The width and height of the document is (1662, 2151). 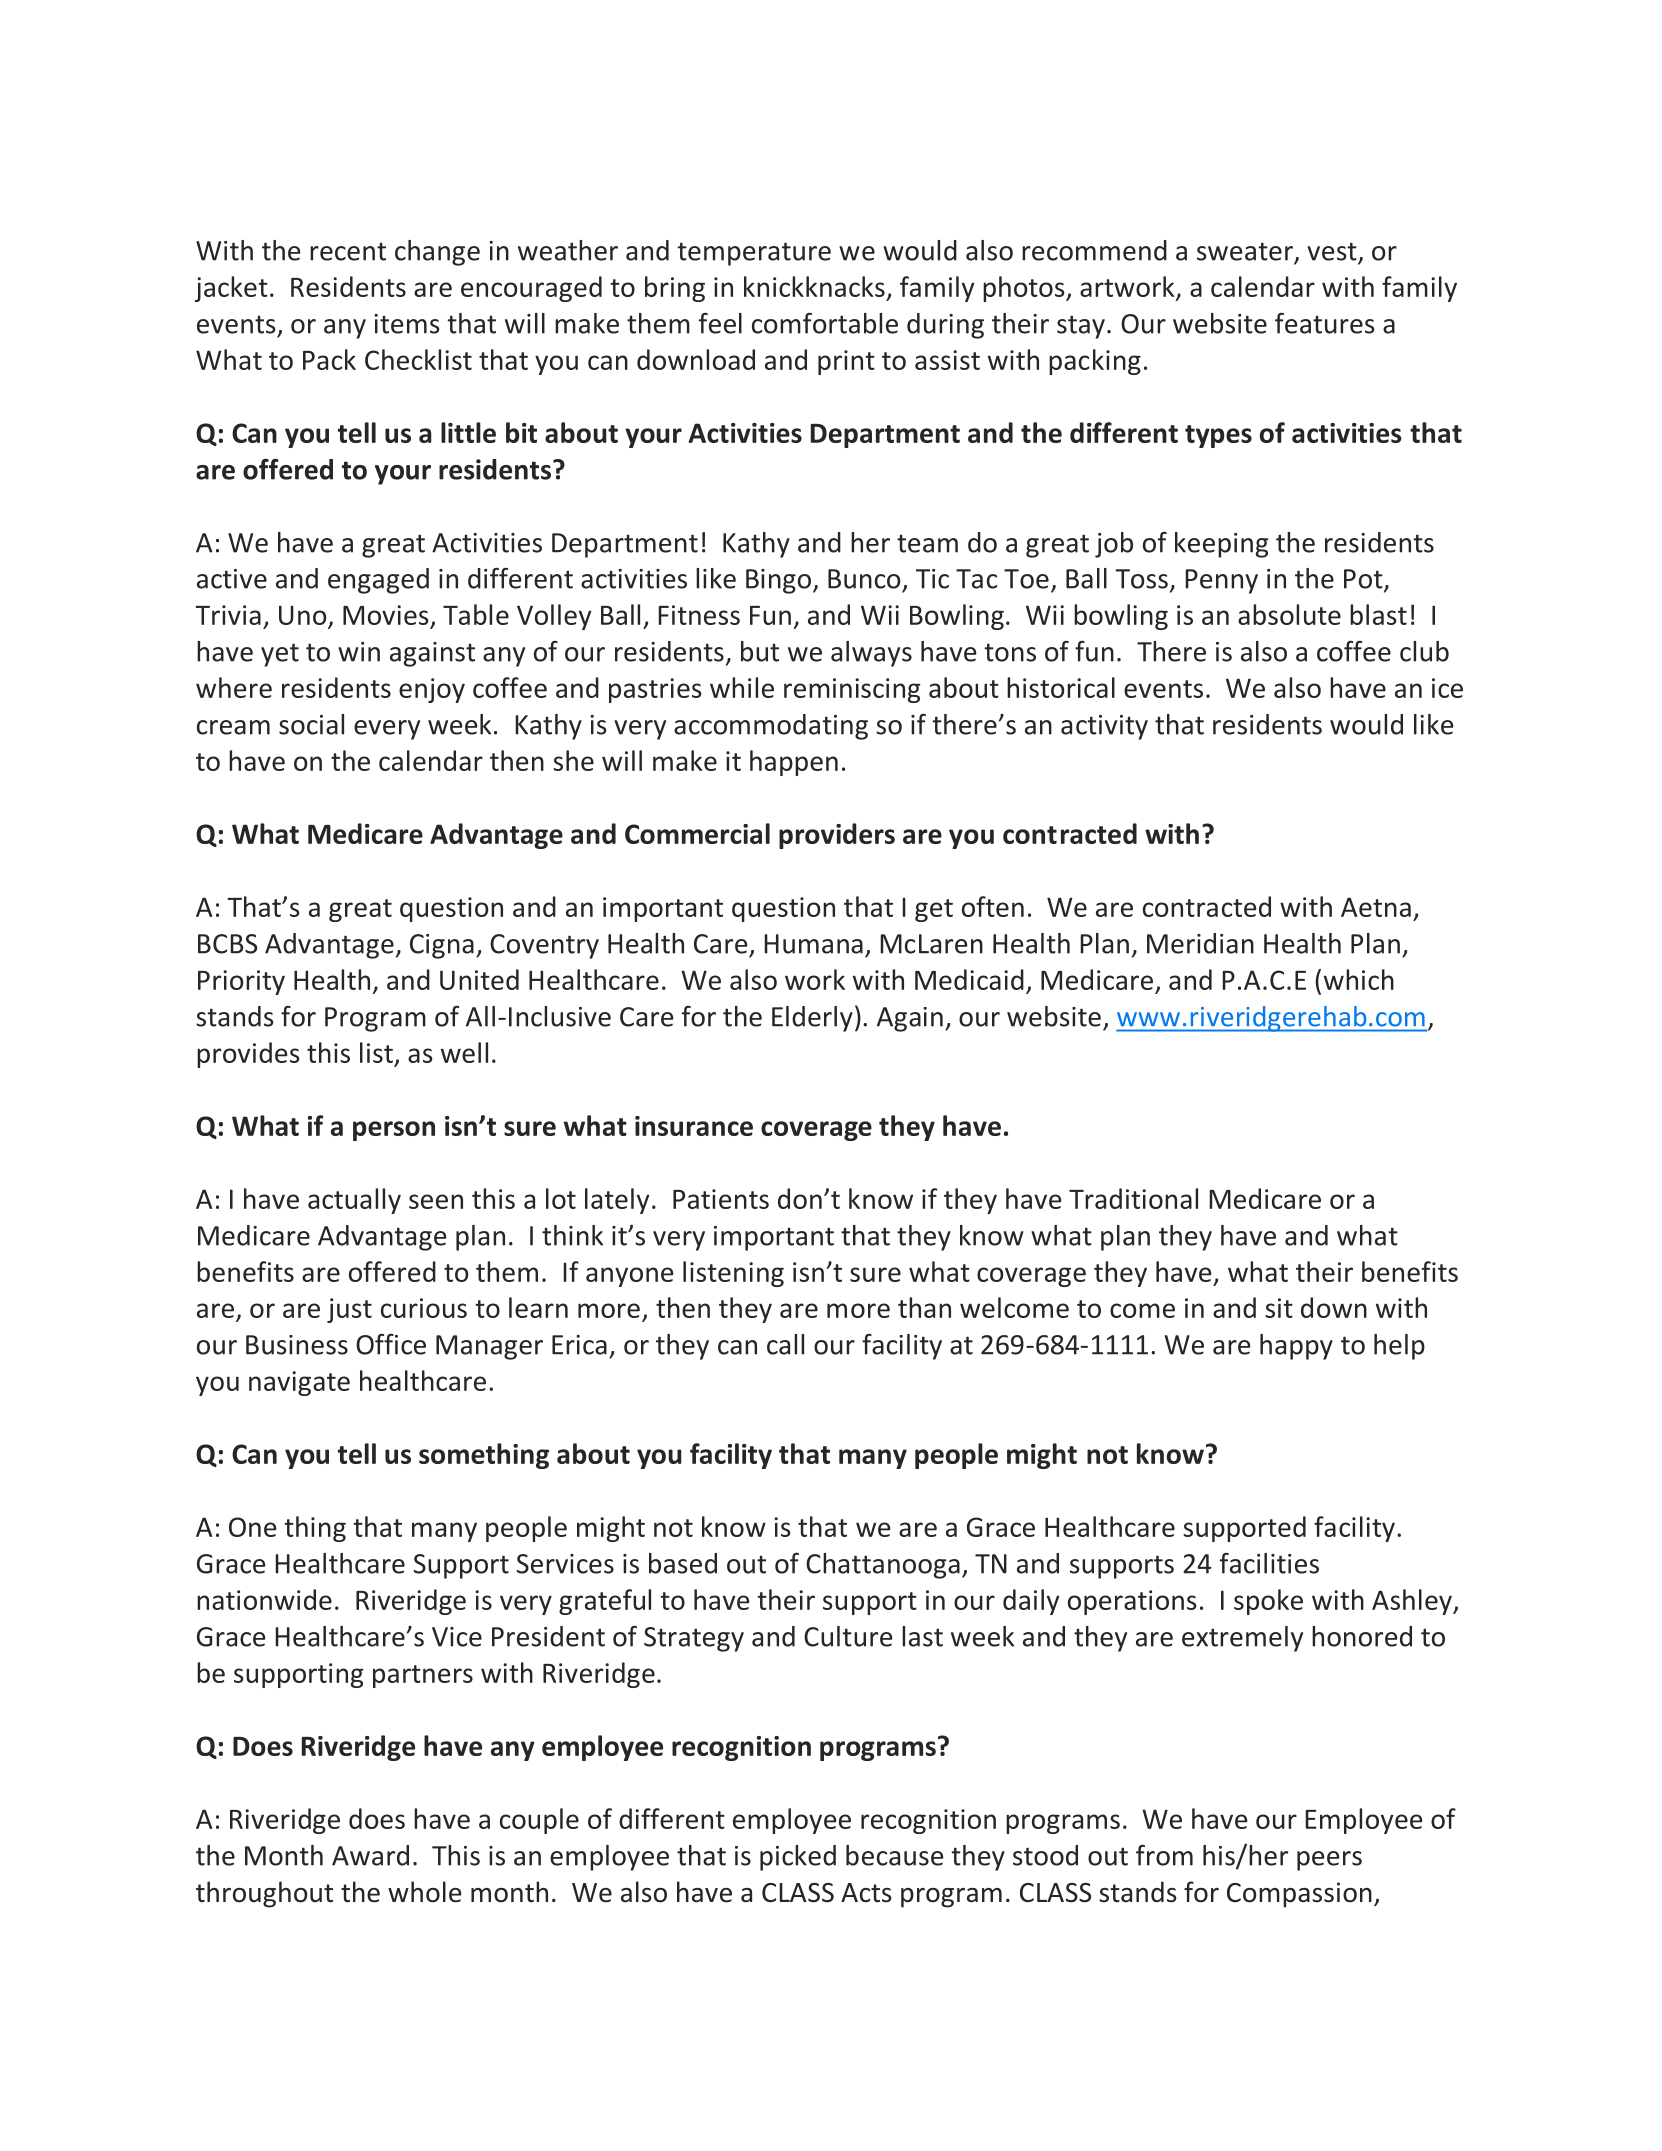 I want to click on items, so click(x=407, y=324).
